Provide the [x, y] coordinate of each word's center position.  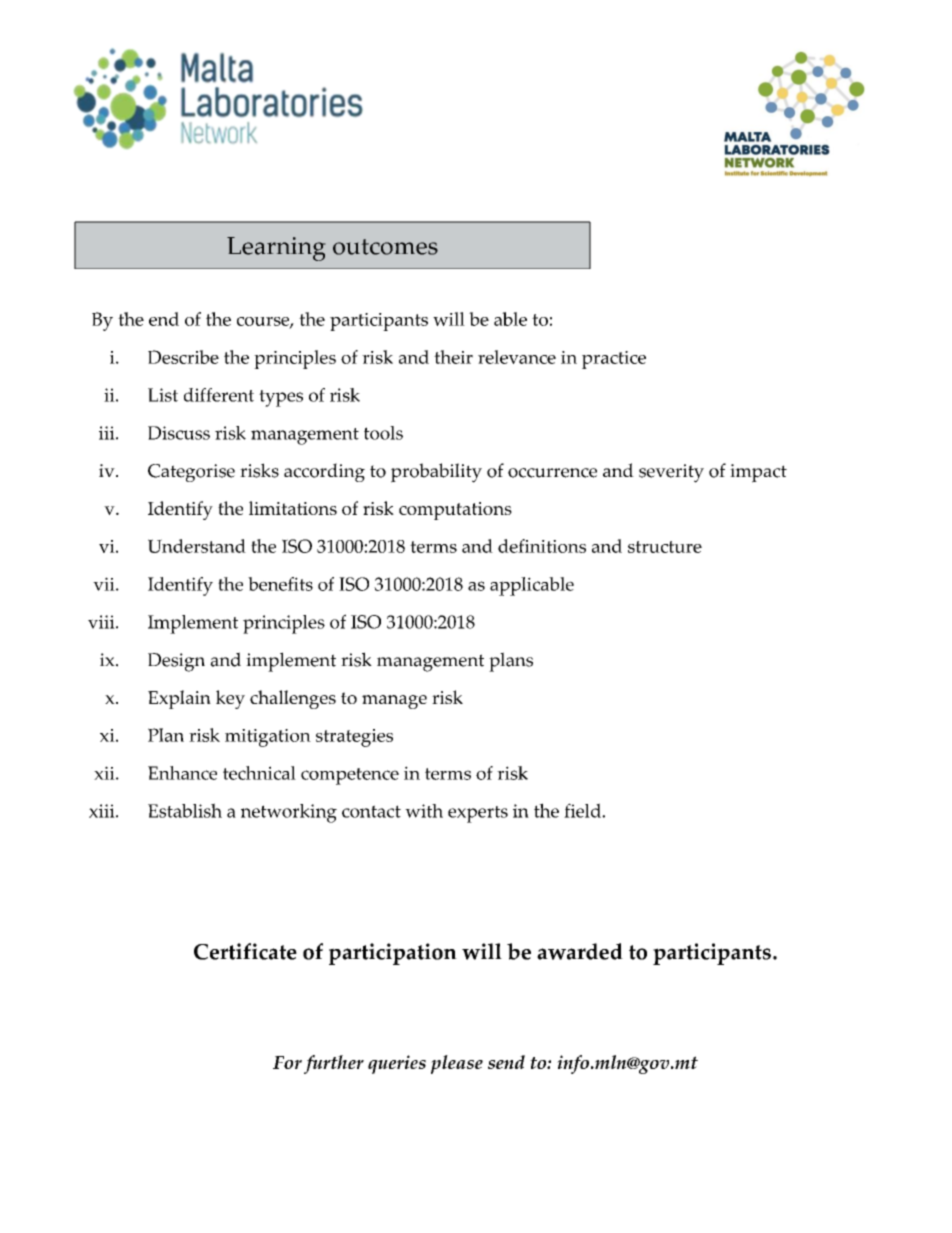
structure [665, 547]
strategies [354, 738]
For [287, 1062]
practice [614, 360]
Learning [276, 249]
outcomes [385, 247]
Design [176, 662]
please [457, 1064]
